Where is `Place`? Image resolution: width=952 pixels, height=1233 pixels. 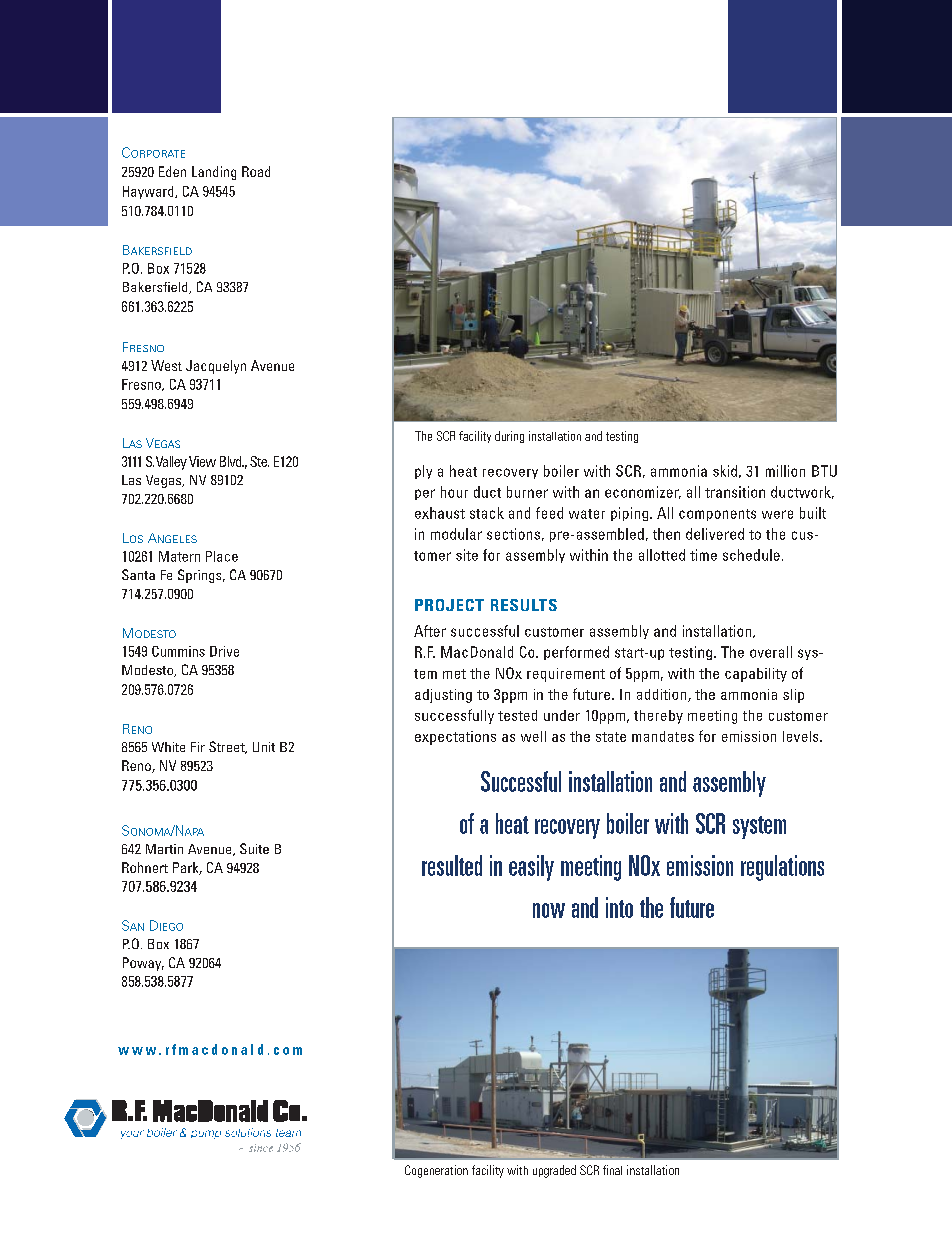 Place is located at coordinates (222, 556).
